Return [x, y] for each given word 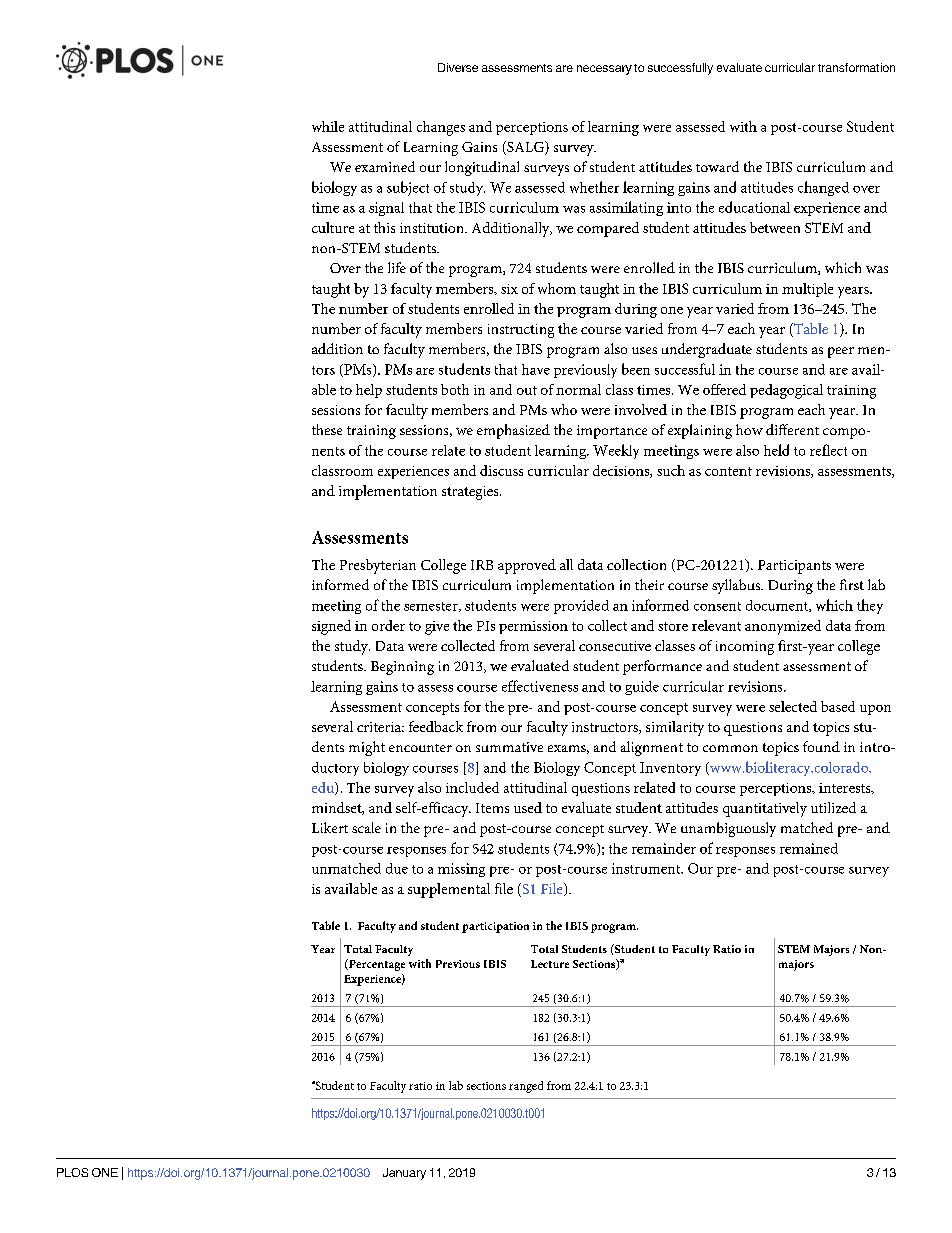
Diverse [458, 67]
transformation [856, 67]
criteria [380, 727]
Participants [794, 567]
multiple [807, 290]
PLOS [72, 1172]
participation [495, 927]
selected [793, 706]
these [327, 429]
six [509, 289]
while [328, 126]
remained [809, 848]
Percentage [376, 965]
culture [333, 227]
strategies [471, 493]
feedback [436, 726]
